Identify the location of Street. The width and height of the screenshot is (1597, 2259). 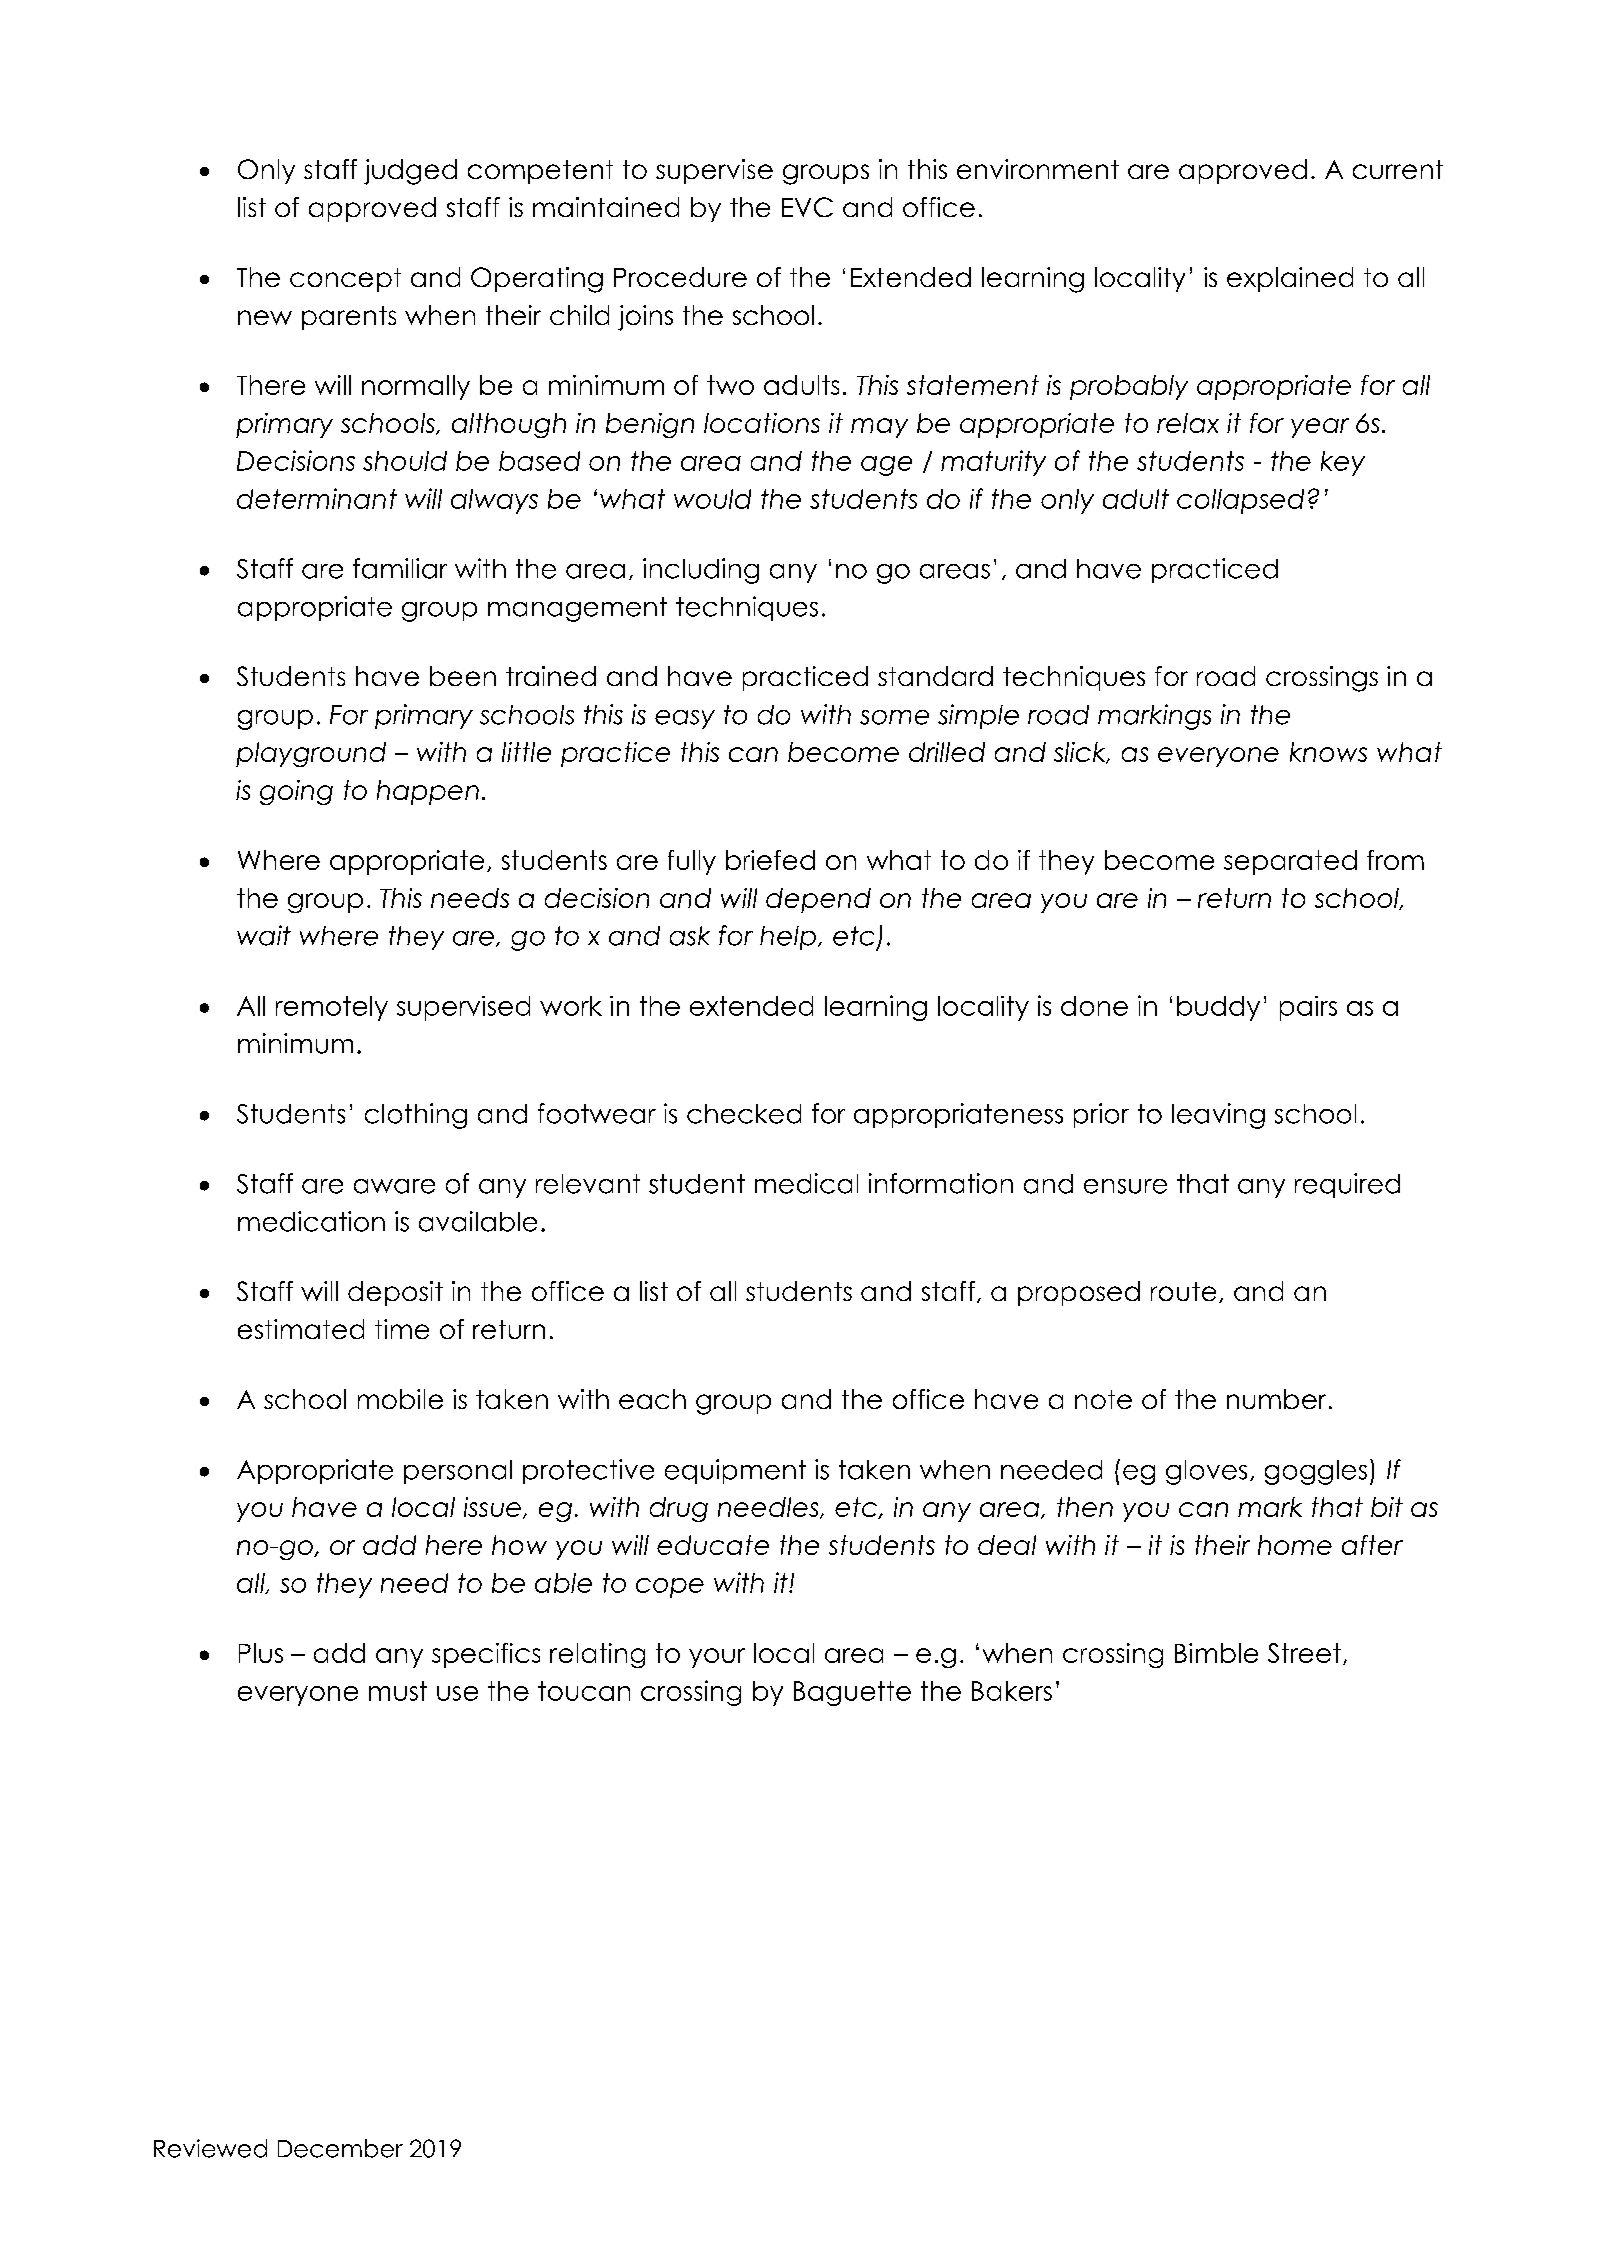
(1304, 1653).
